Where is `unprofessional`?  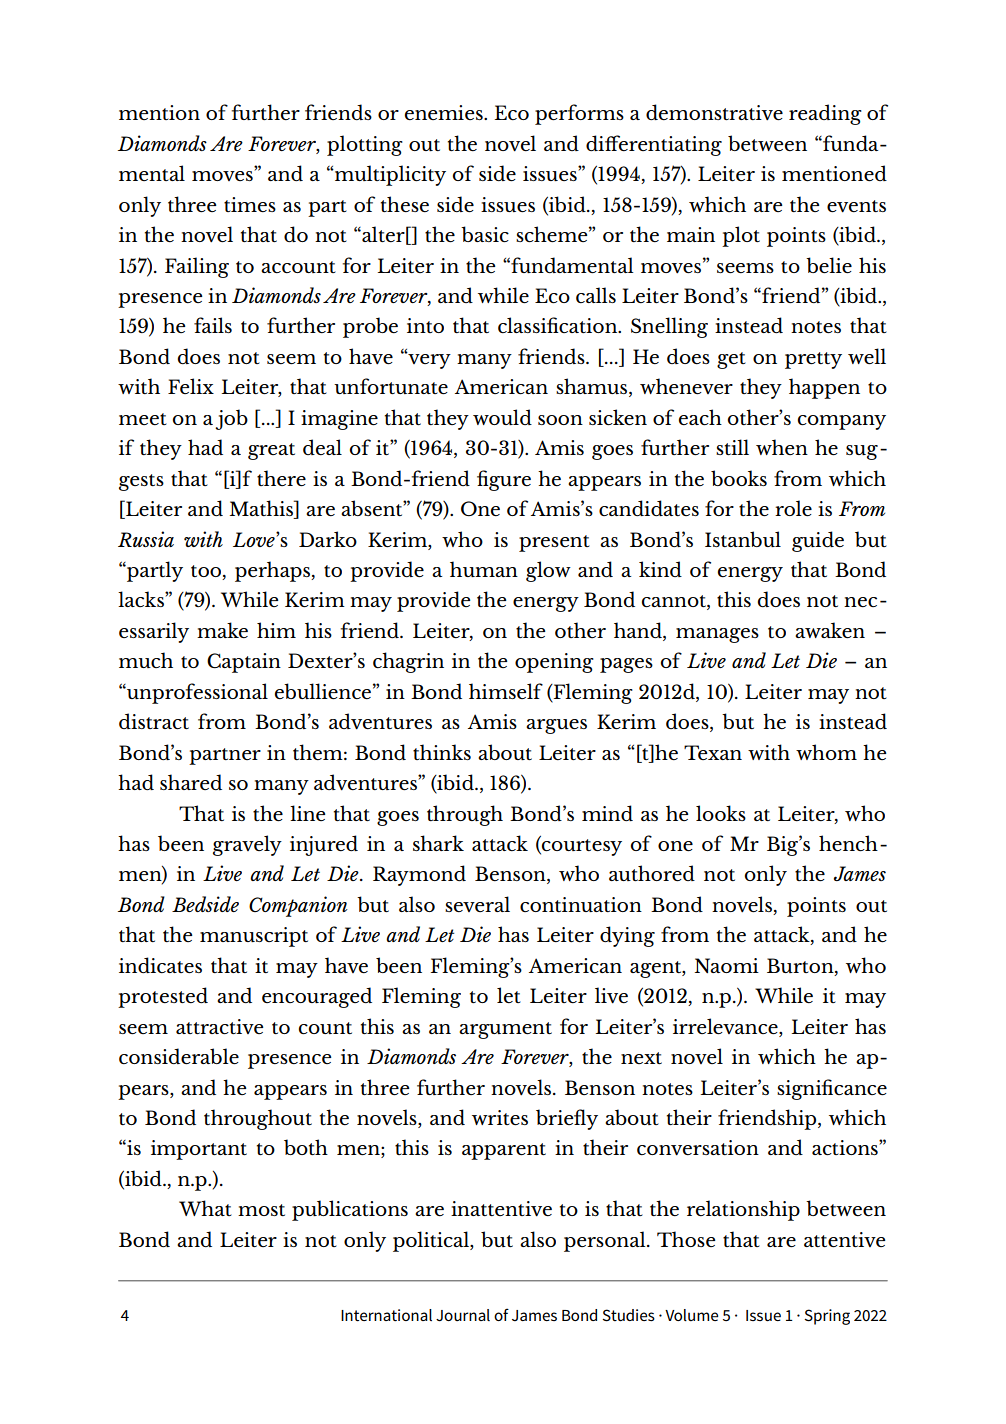
unprofessional is located at coordinates (196, 693).
